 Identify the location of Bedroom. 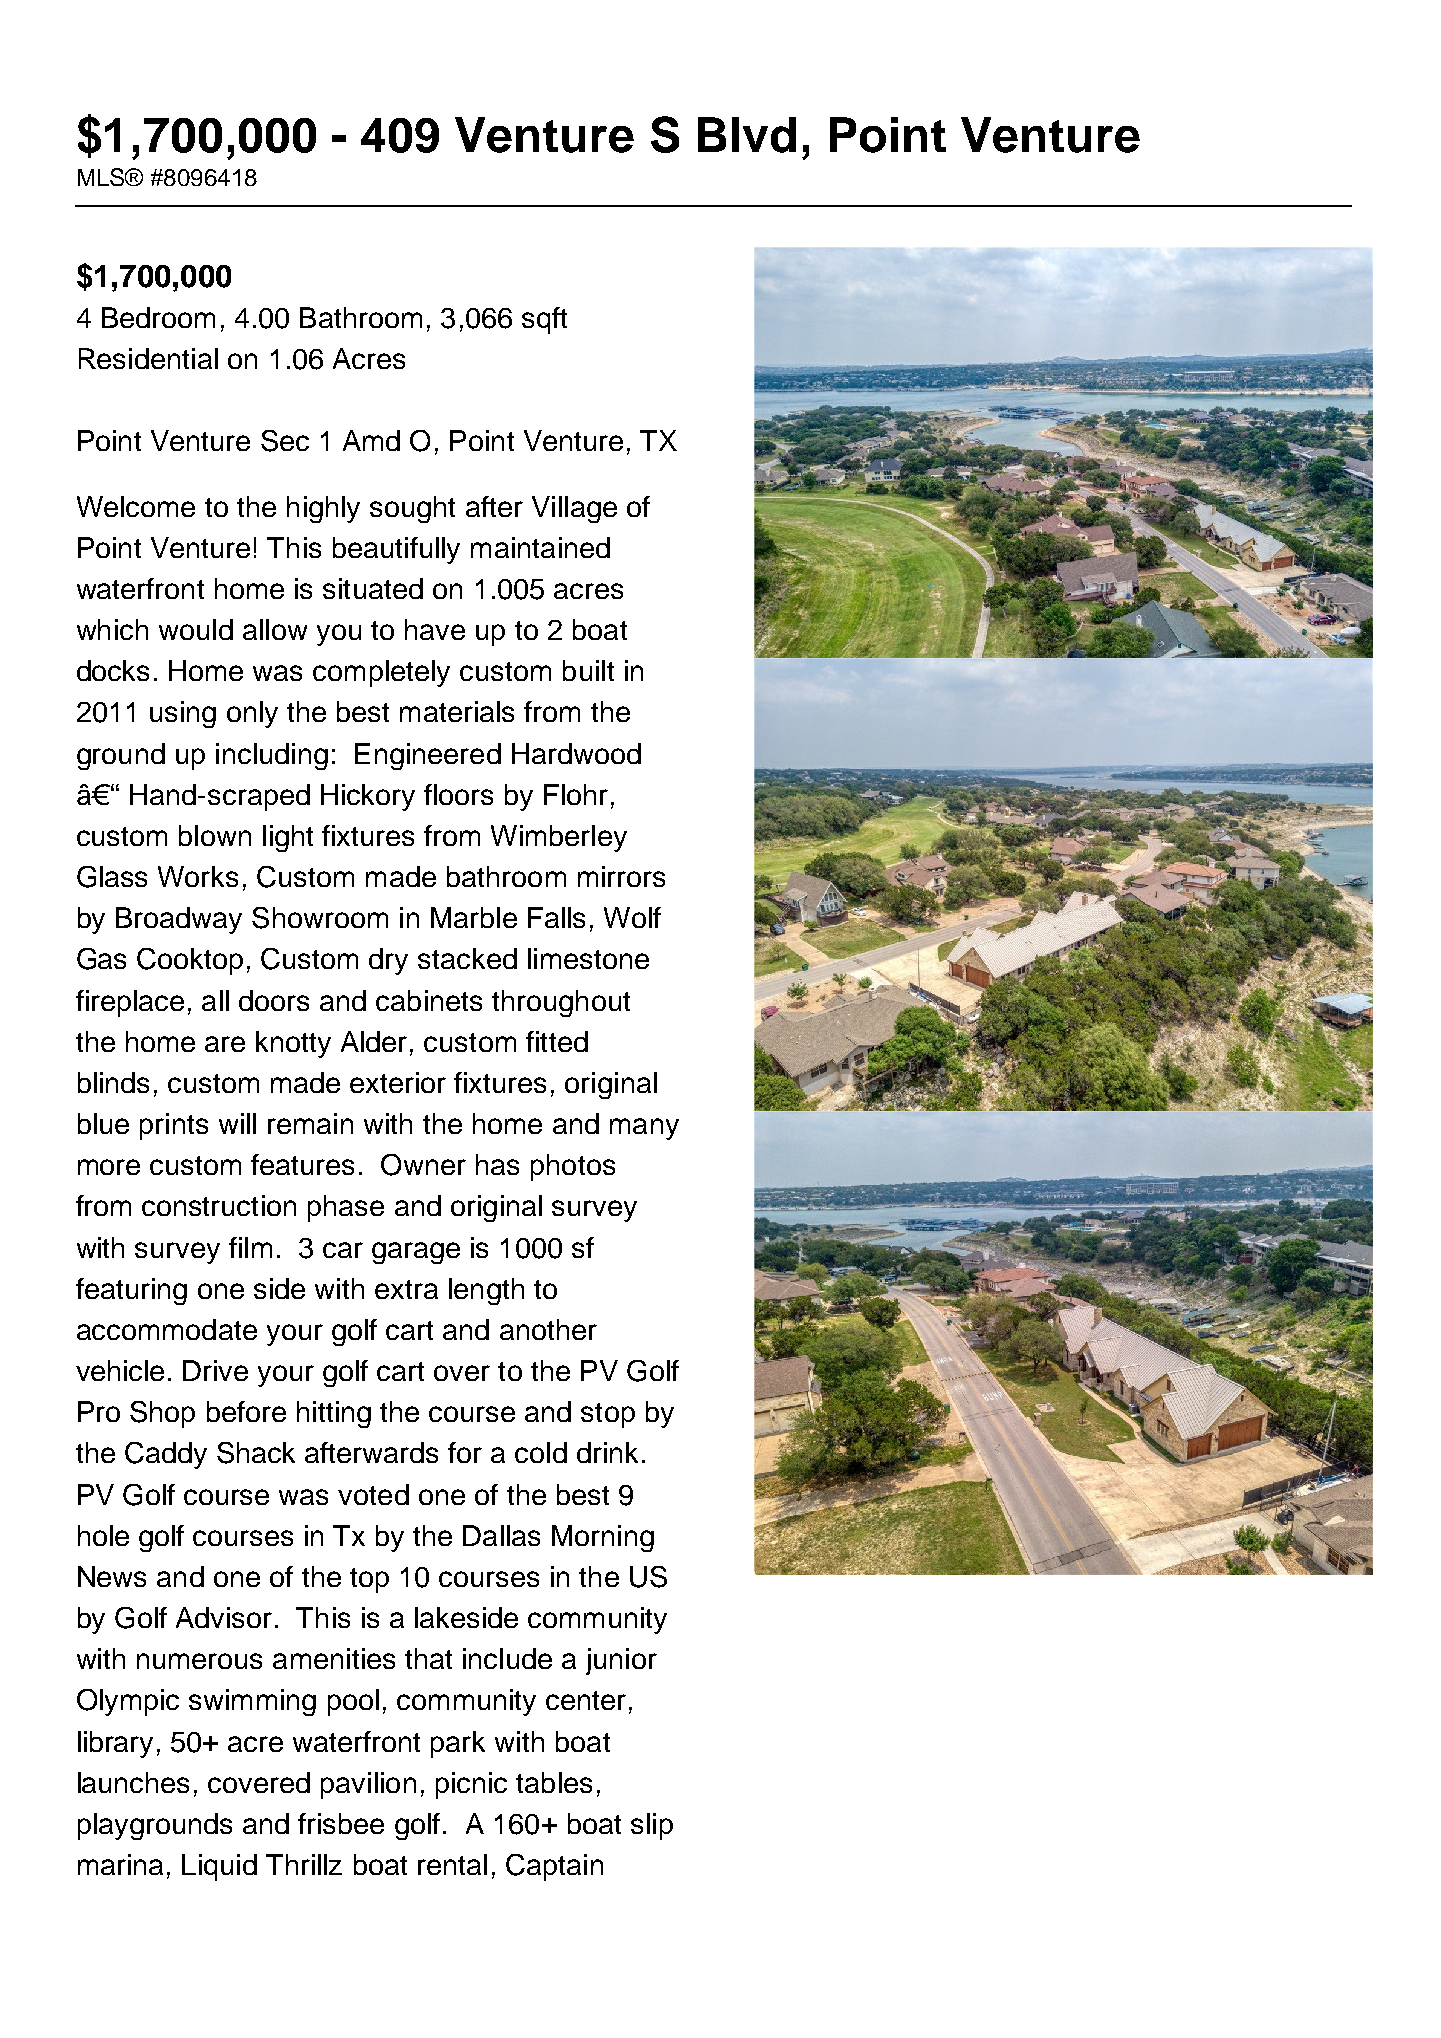
(158, 317).
